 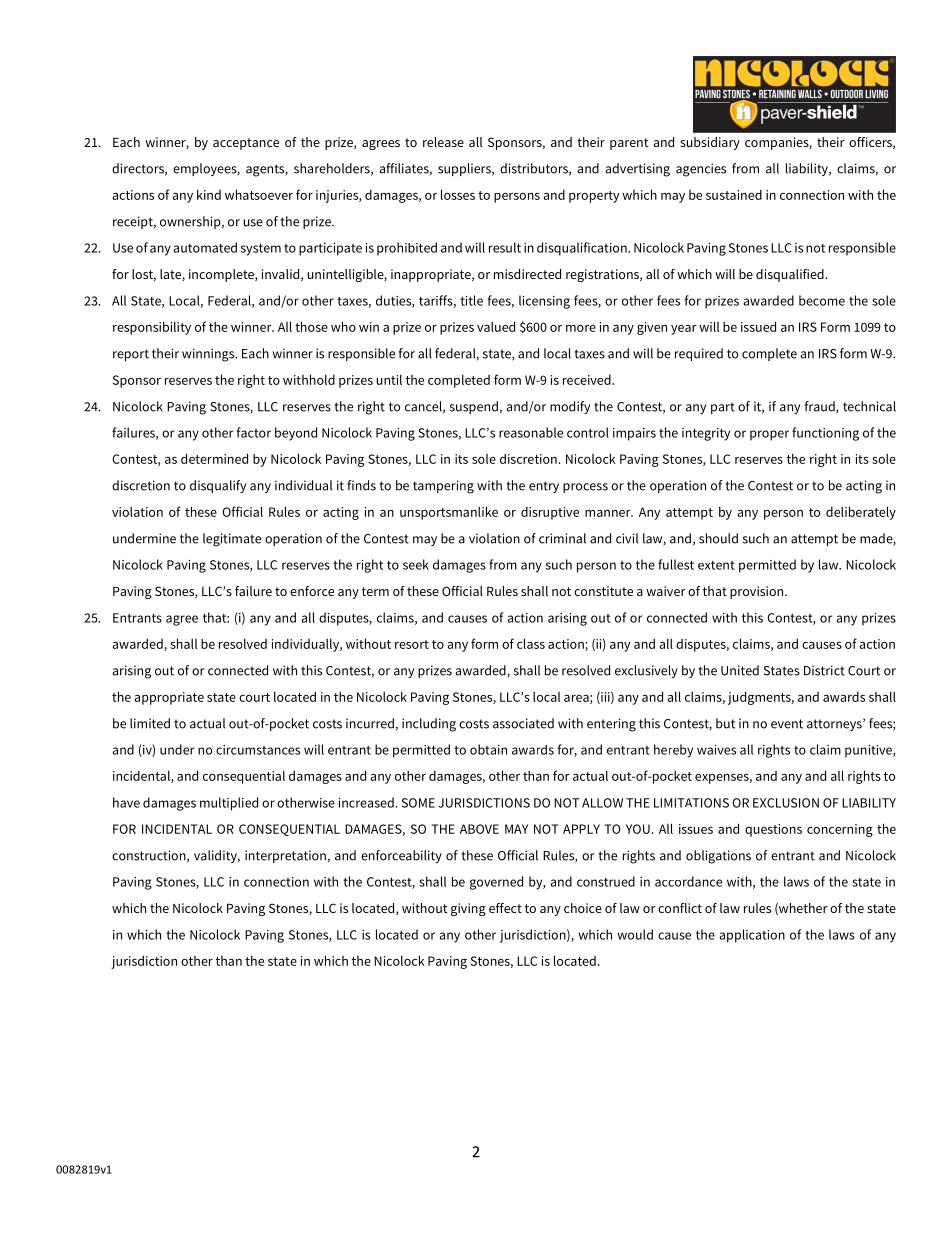 I want to click on interpretation, so click(x=285, y=856).
